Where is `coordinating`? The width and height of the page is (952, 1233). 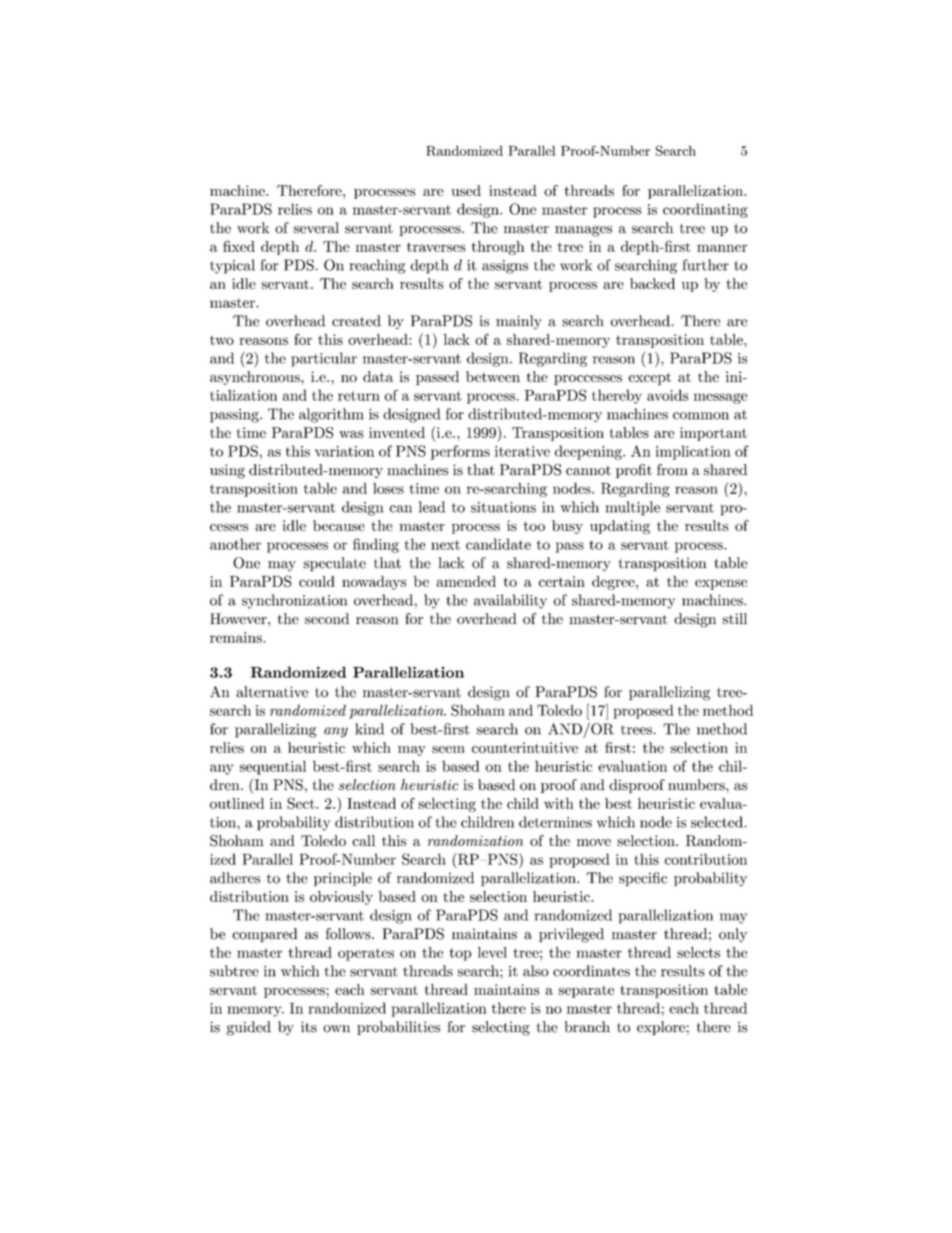
coordinating is located at coordinates (705, 210).
